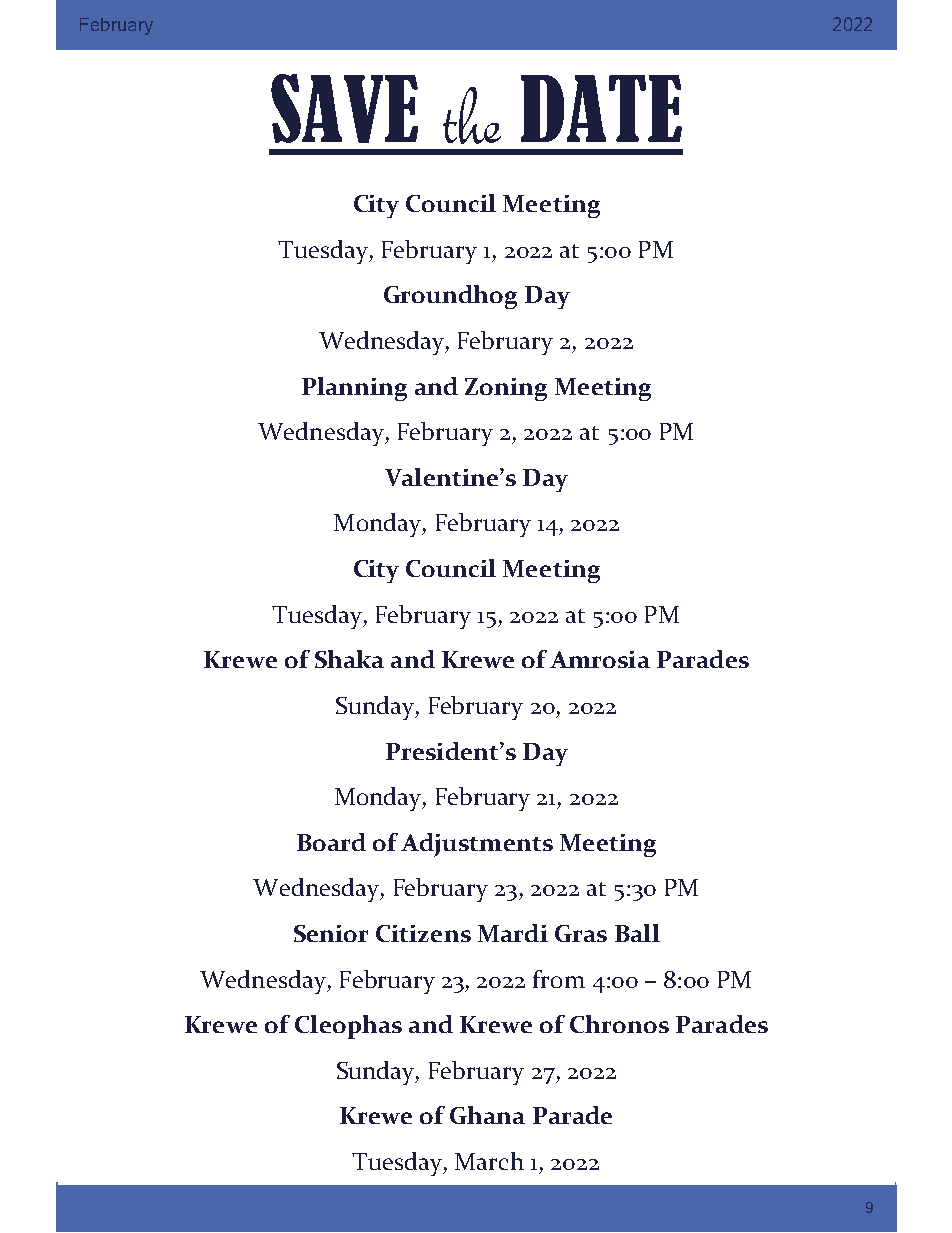 The image size is (952, 1233). I want to click on Groundhog, so click(450, 297).
